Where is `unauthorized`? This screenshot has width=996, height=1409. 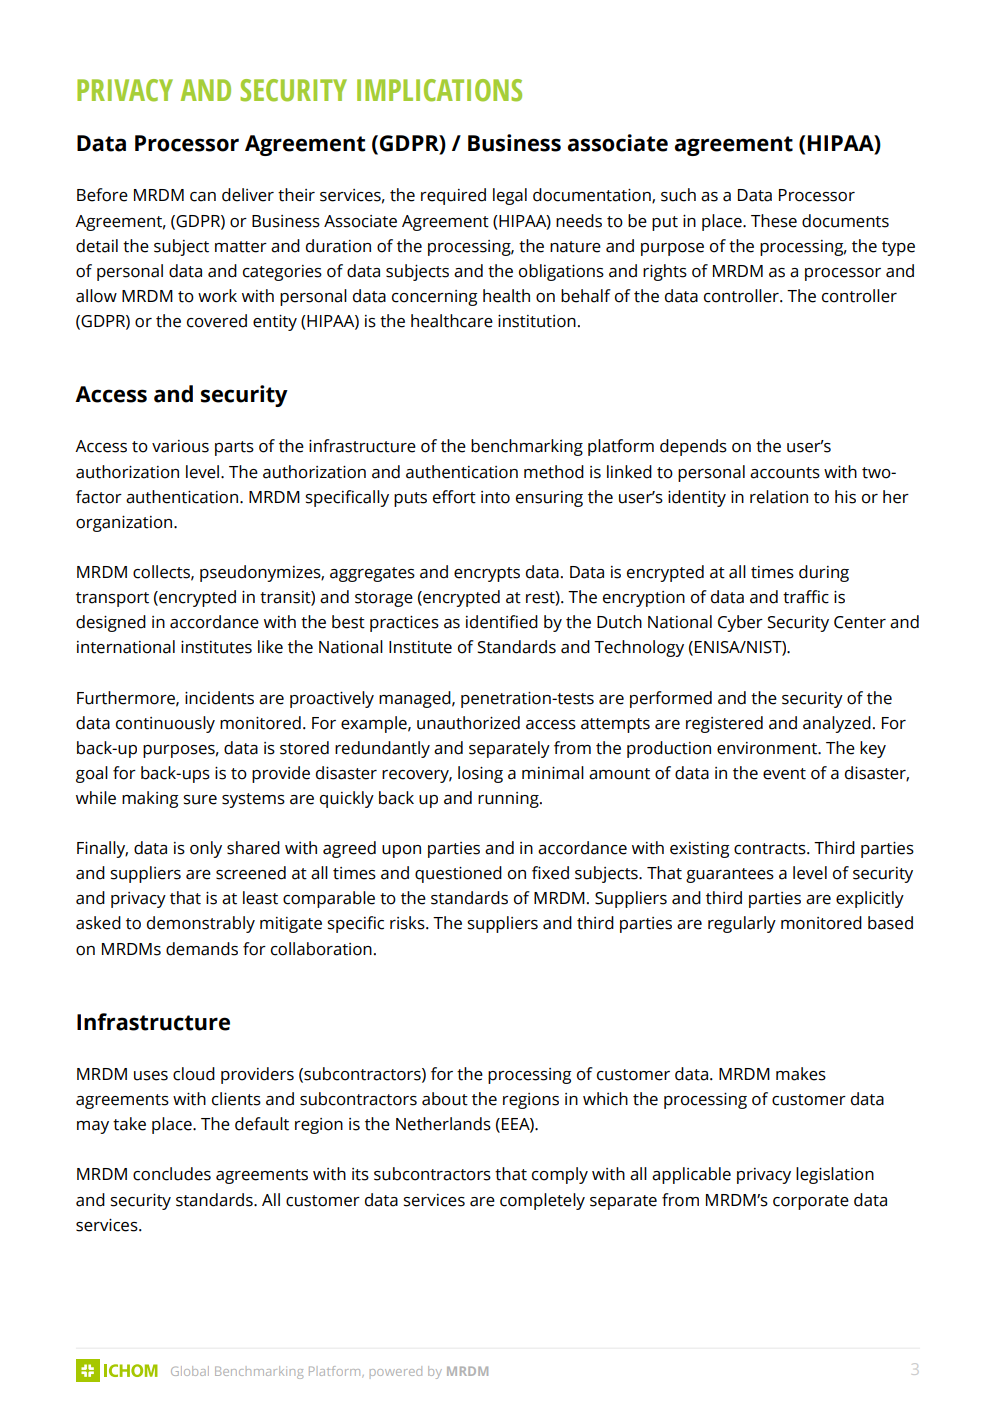 unauthorized is located at coordinates (468, 723).
